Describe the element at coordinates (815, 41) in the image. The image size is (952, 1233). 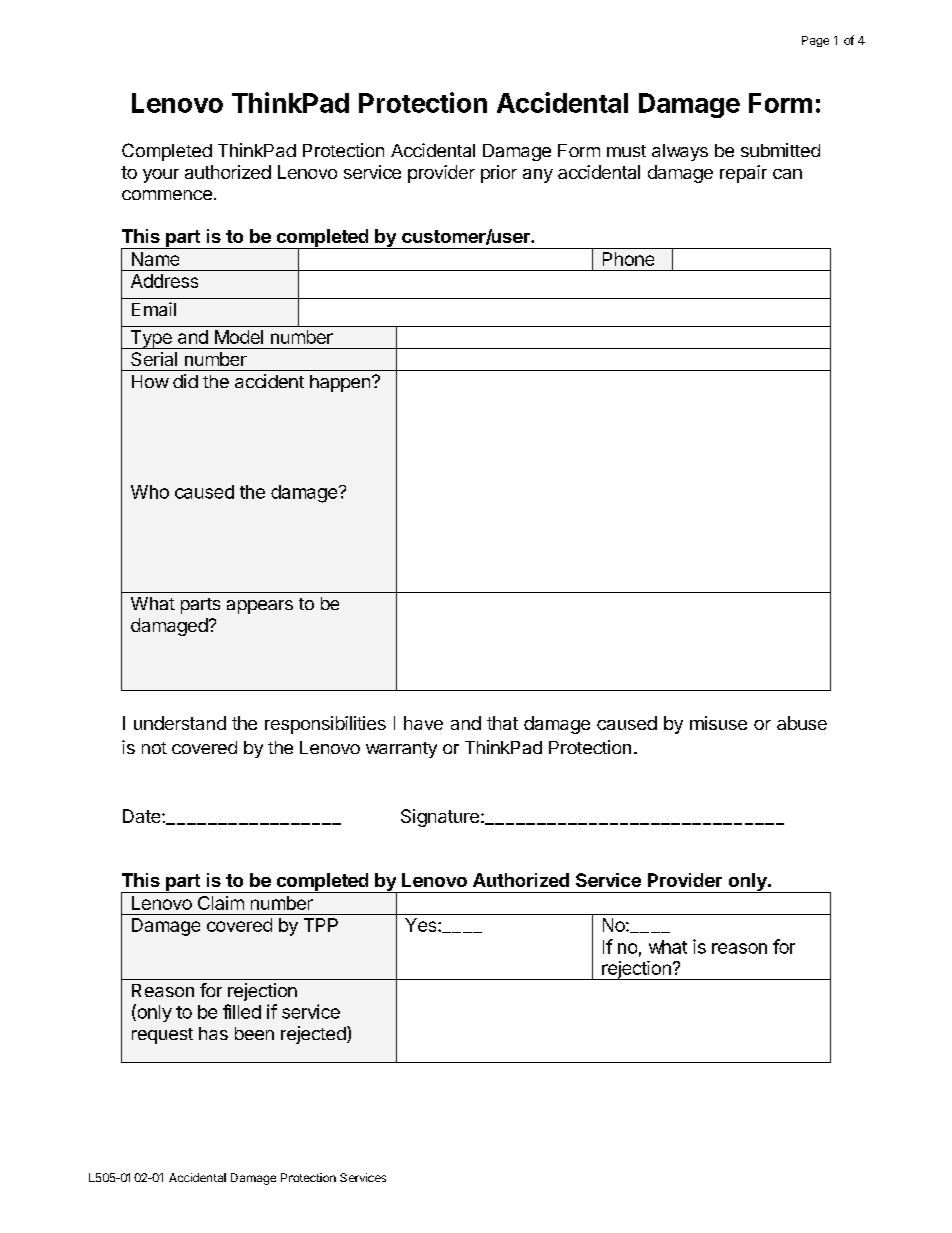
I see `Page` at that location.
